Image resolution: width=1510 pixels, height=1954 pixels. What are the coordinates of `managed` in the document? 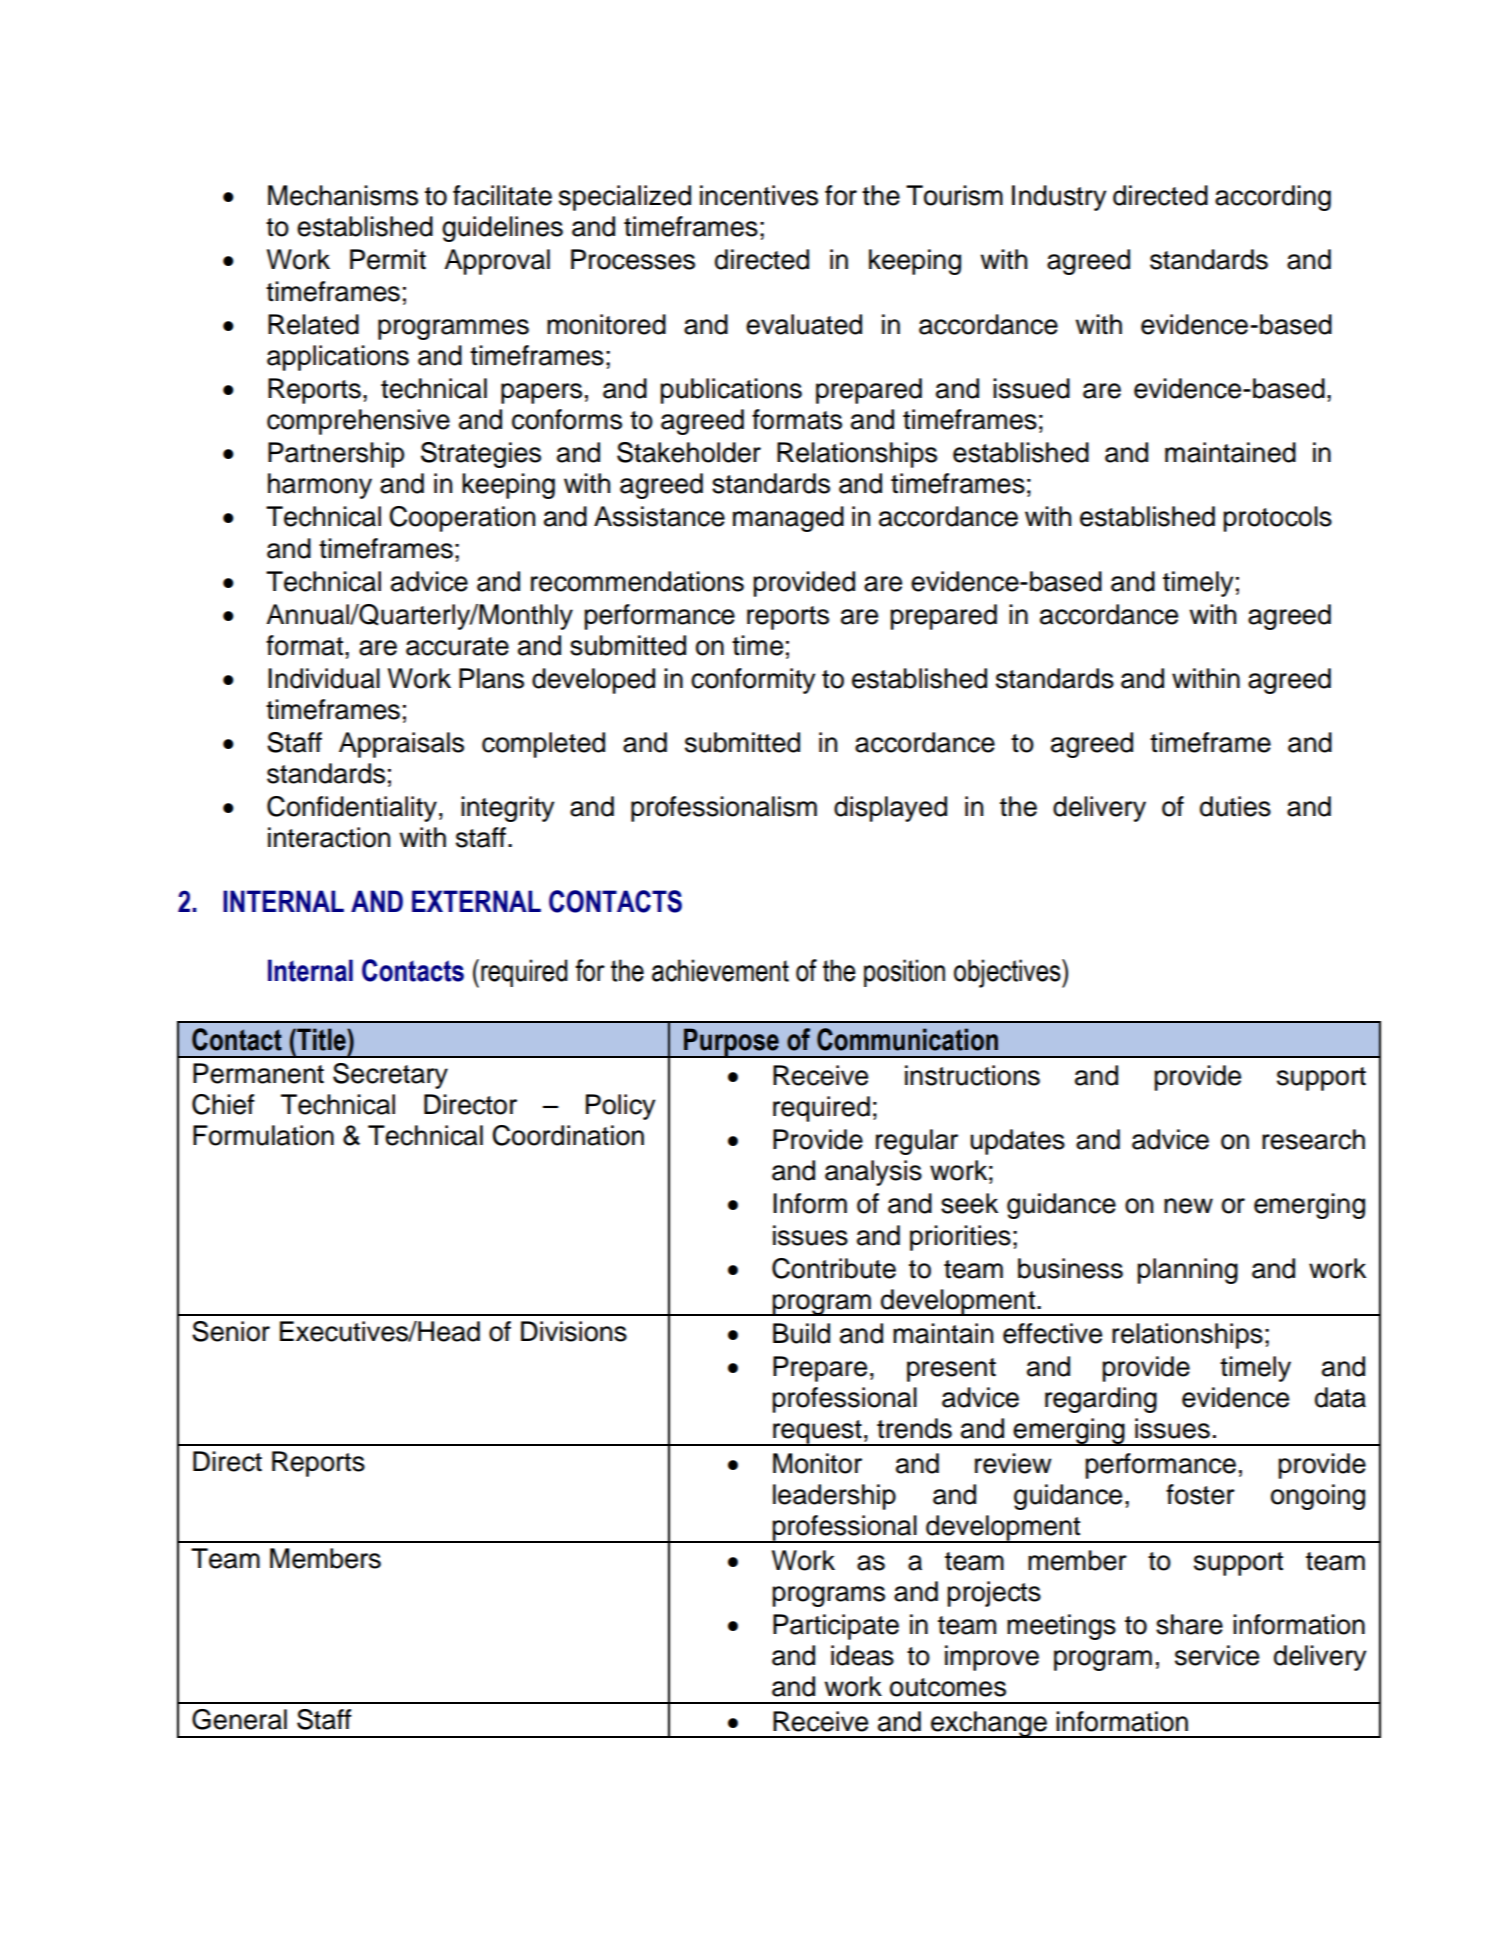 It's located at (788, 519).
